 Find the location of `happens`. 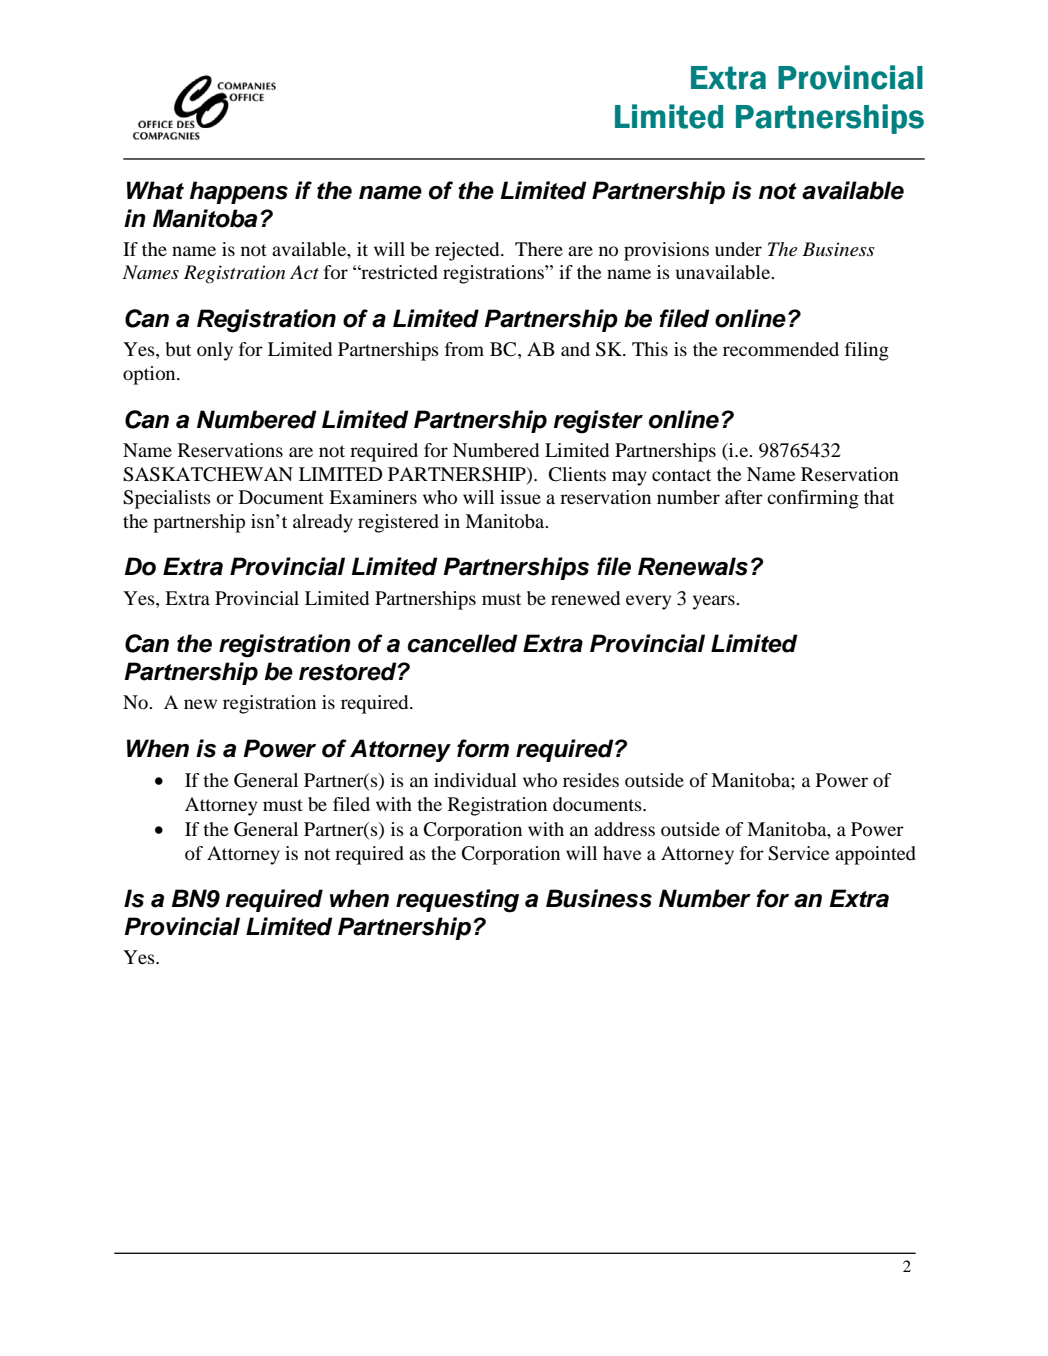

happens is located at coordinates (239, 192).
